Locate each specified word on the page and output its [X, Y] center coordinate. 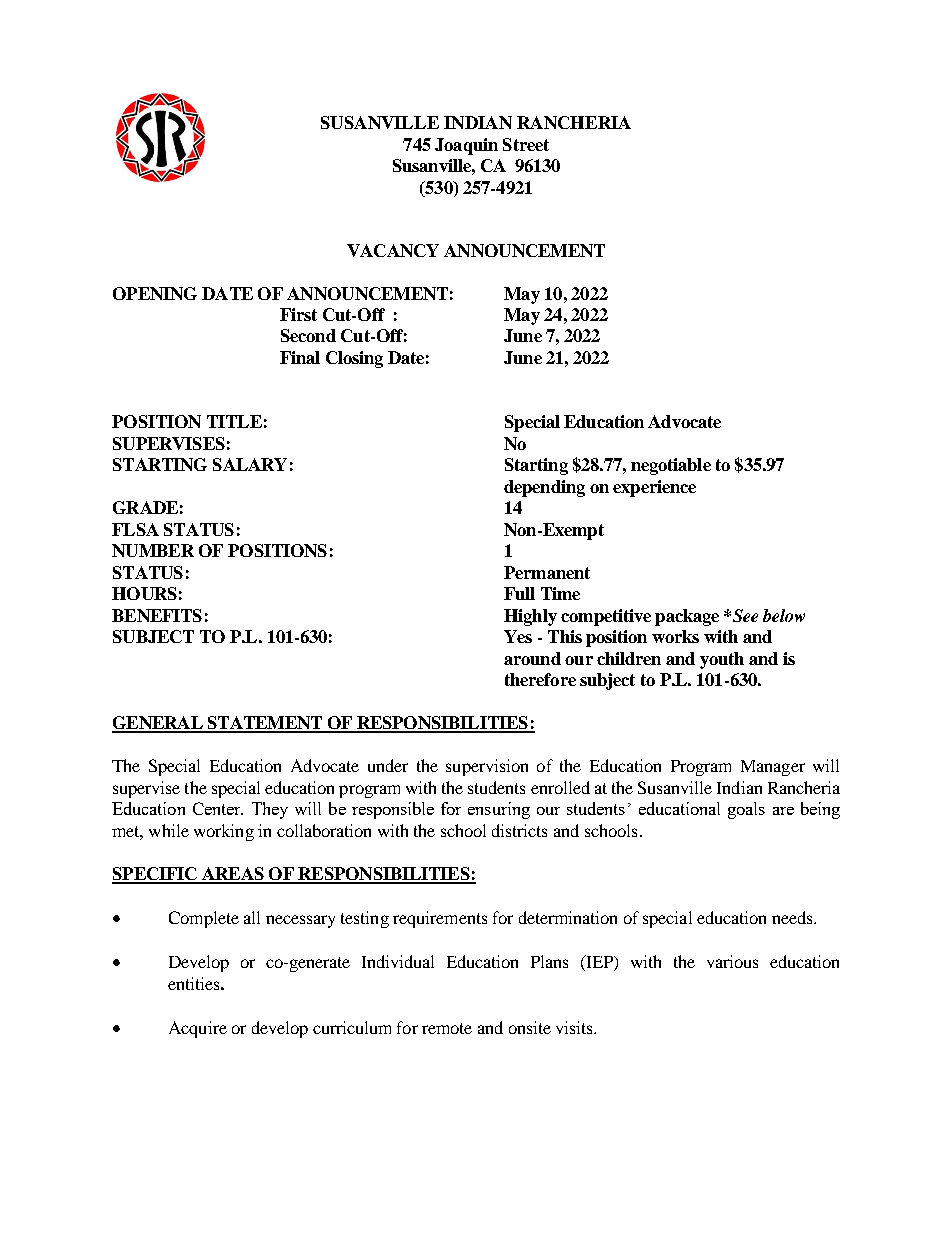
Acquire [198, 1029]
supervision [487, 767]
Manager [773, 768]
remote [447, 1028]
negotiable [671, 466]
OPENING [155, 293]
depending [544, 488]
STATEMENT [264, 724]
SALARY [250, 464]
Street [526, 144]
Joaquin [466, 146]
